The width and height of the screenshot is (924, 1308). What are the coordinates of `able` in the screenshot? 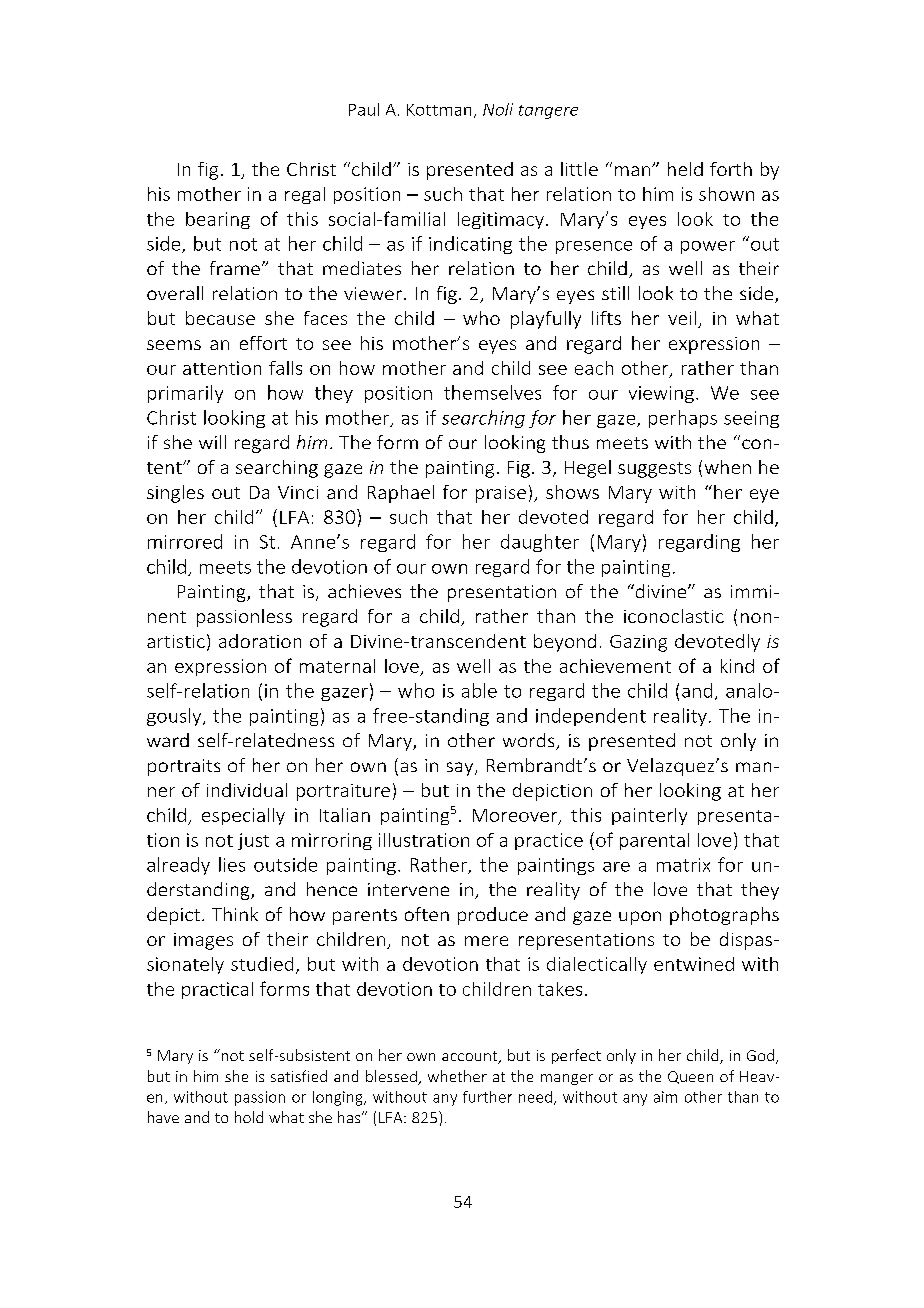 It's located at (479, 690).
